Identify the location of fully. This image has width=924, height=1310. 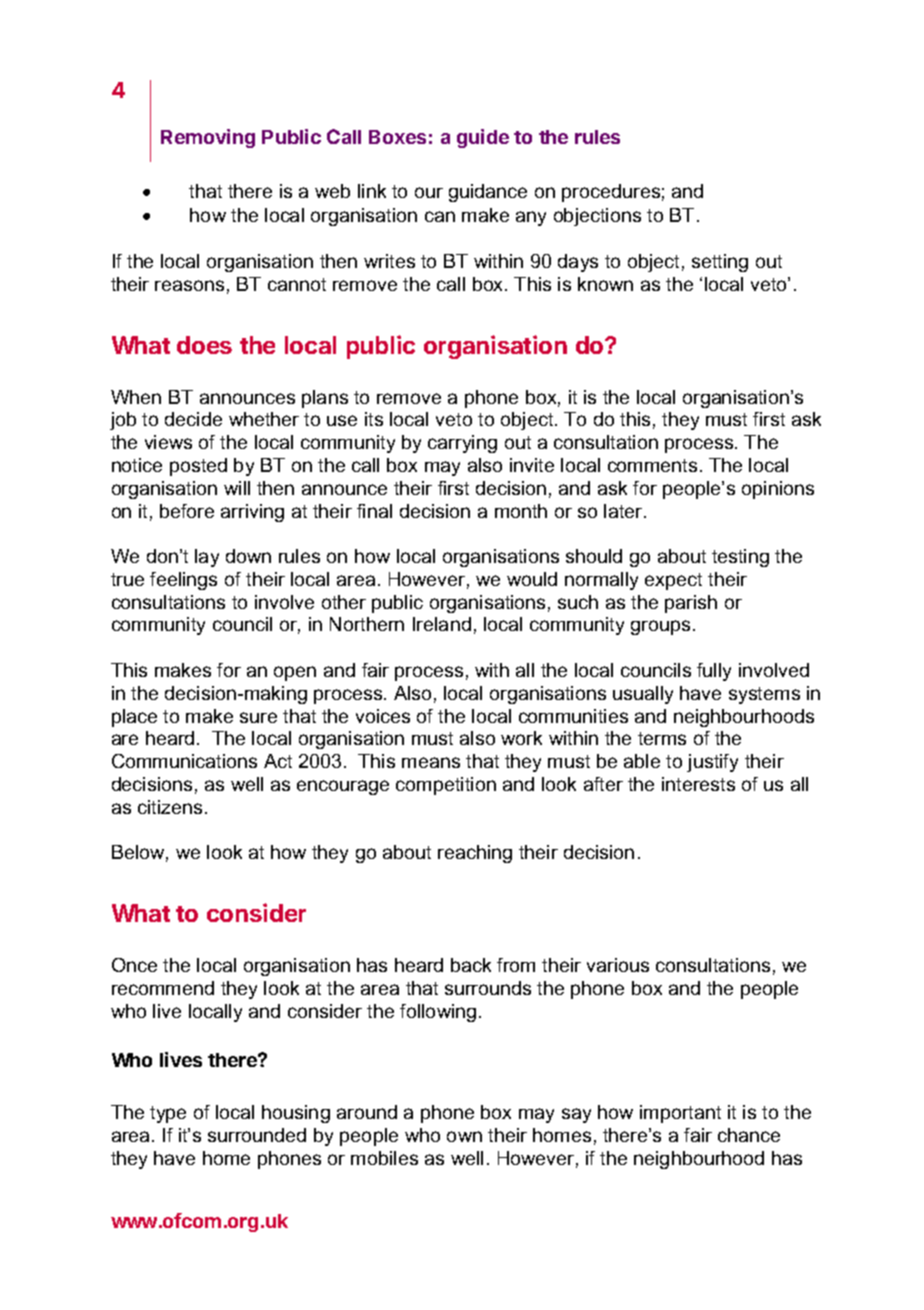
(714, 672).
